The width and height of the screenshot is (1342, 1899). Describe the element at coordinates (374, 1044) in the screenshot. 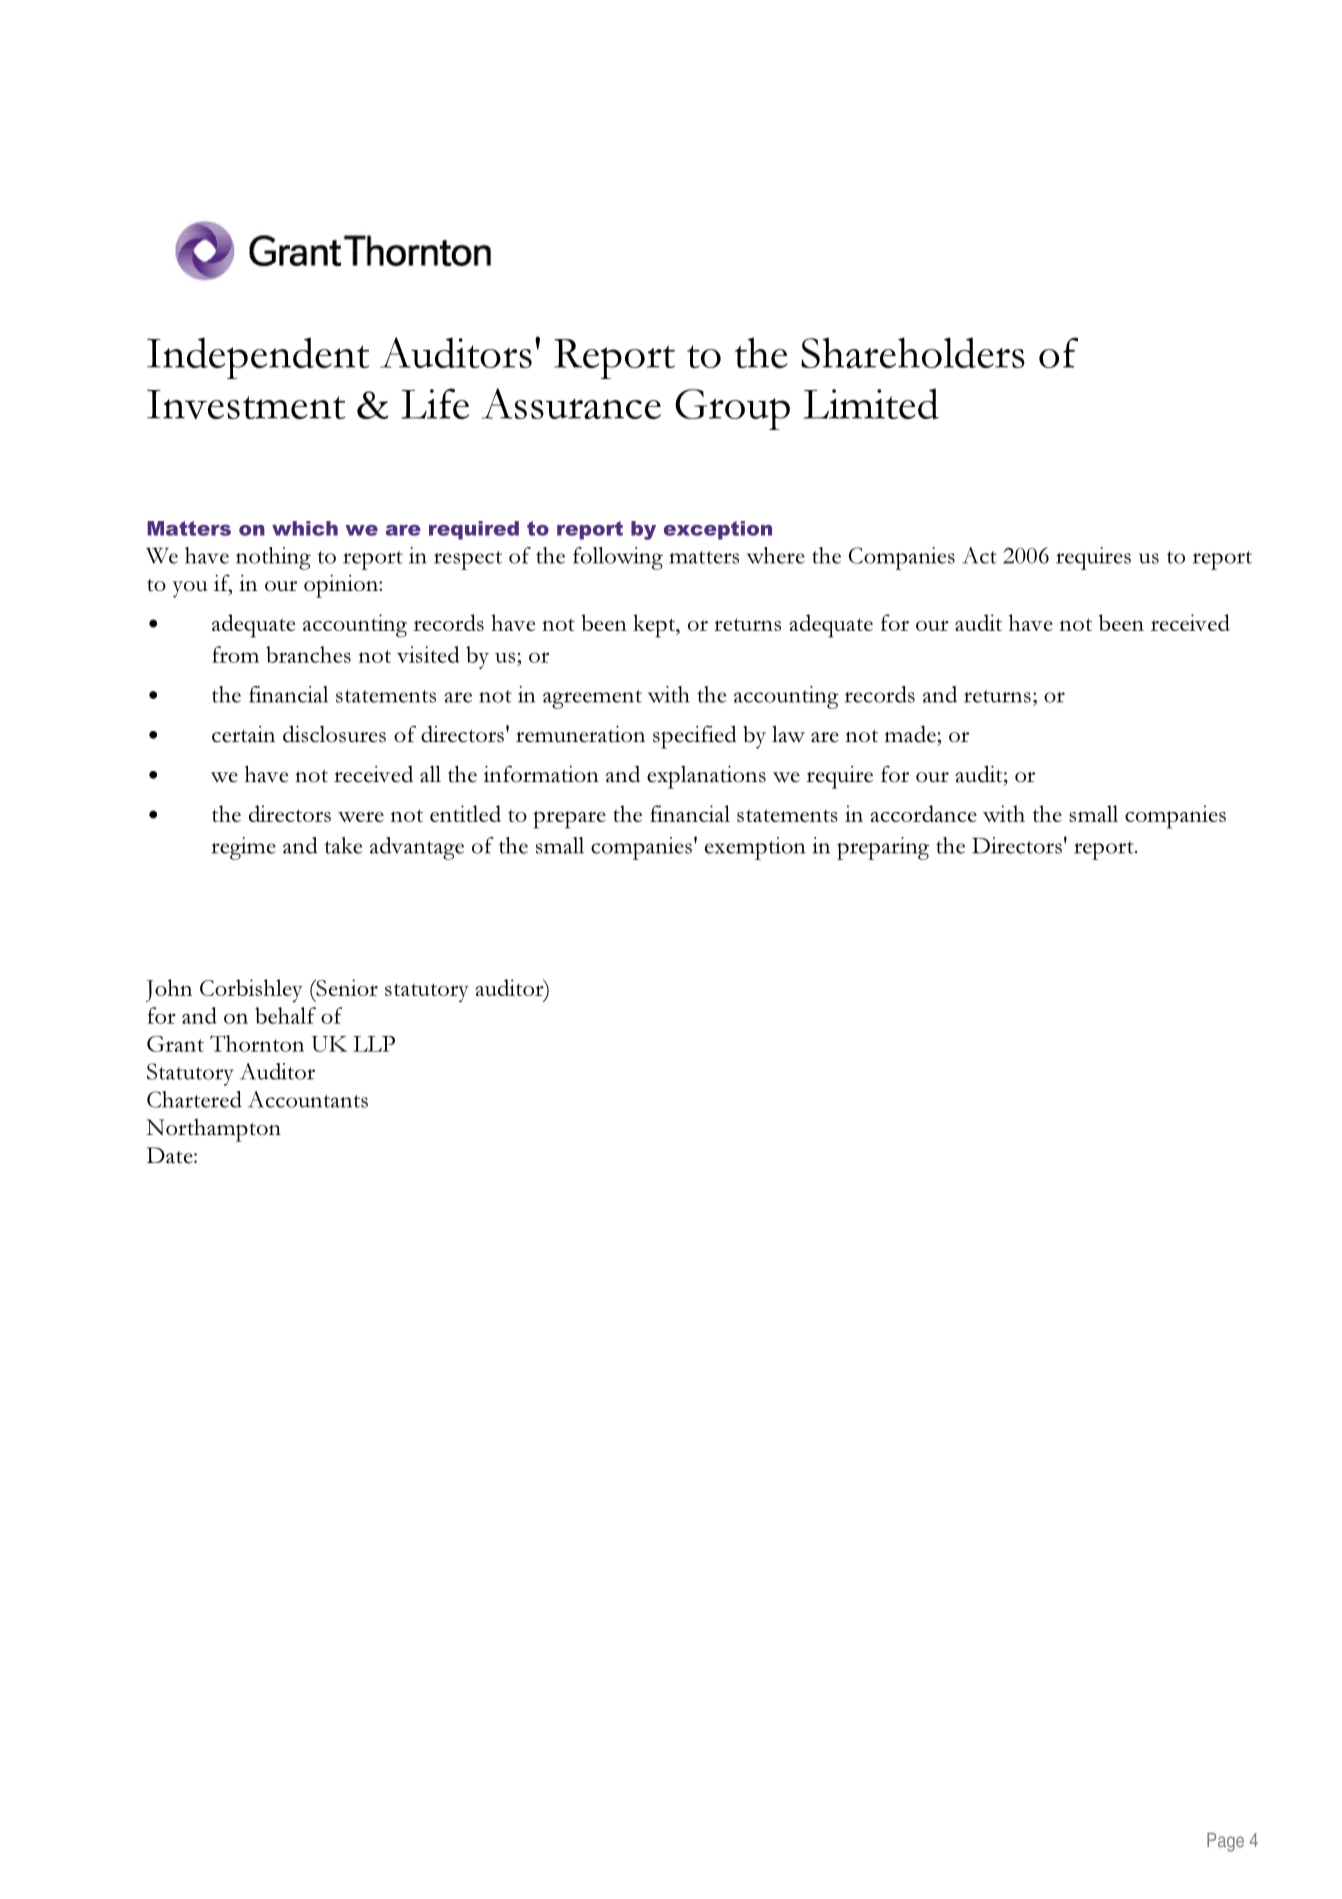

I see `LLP` at that location.
